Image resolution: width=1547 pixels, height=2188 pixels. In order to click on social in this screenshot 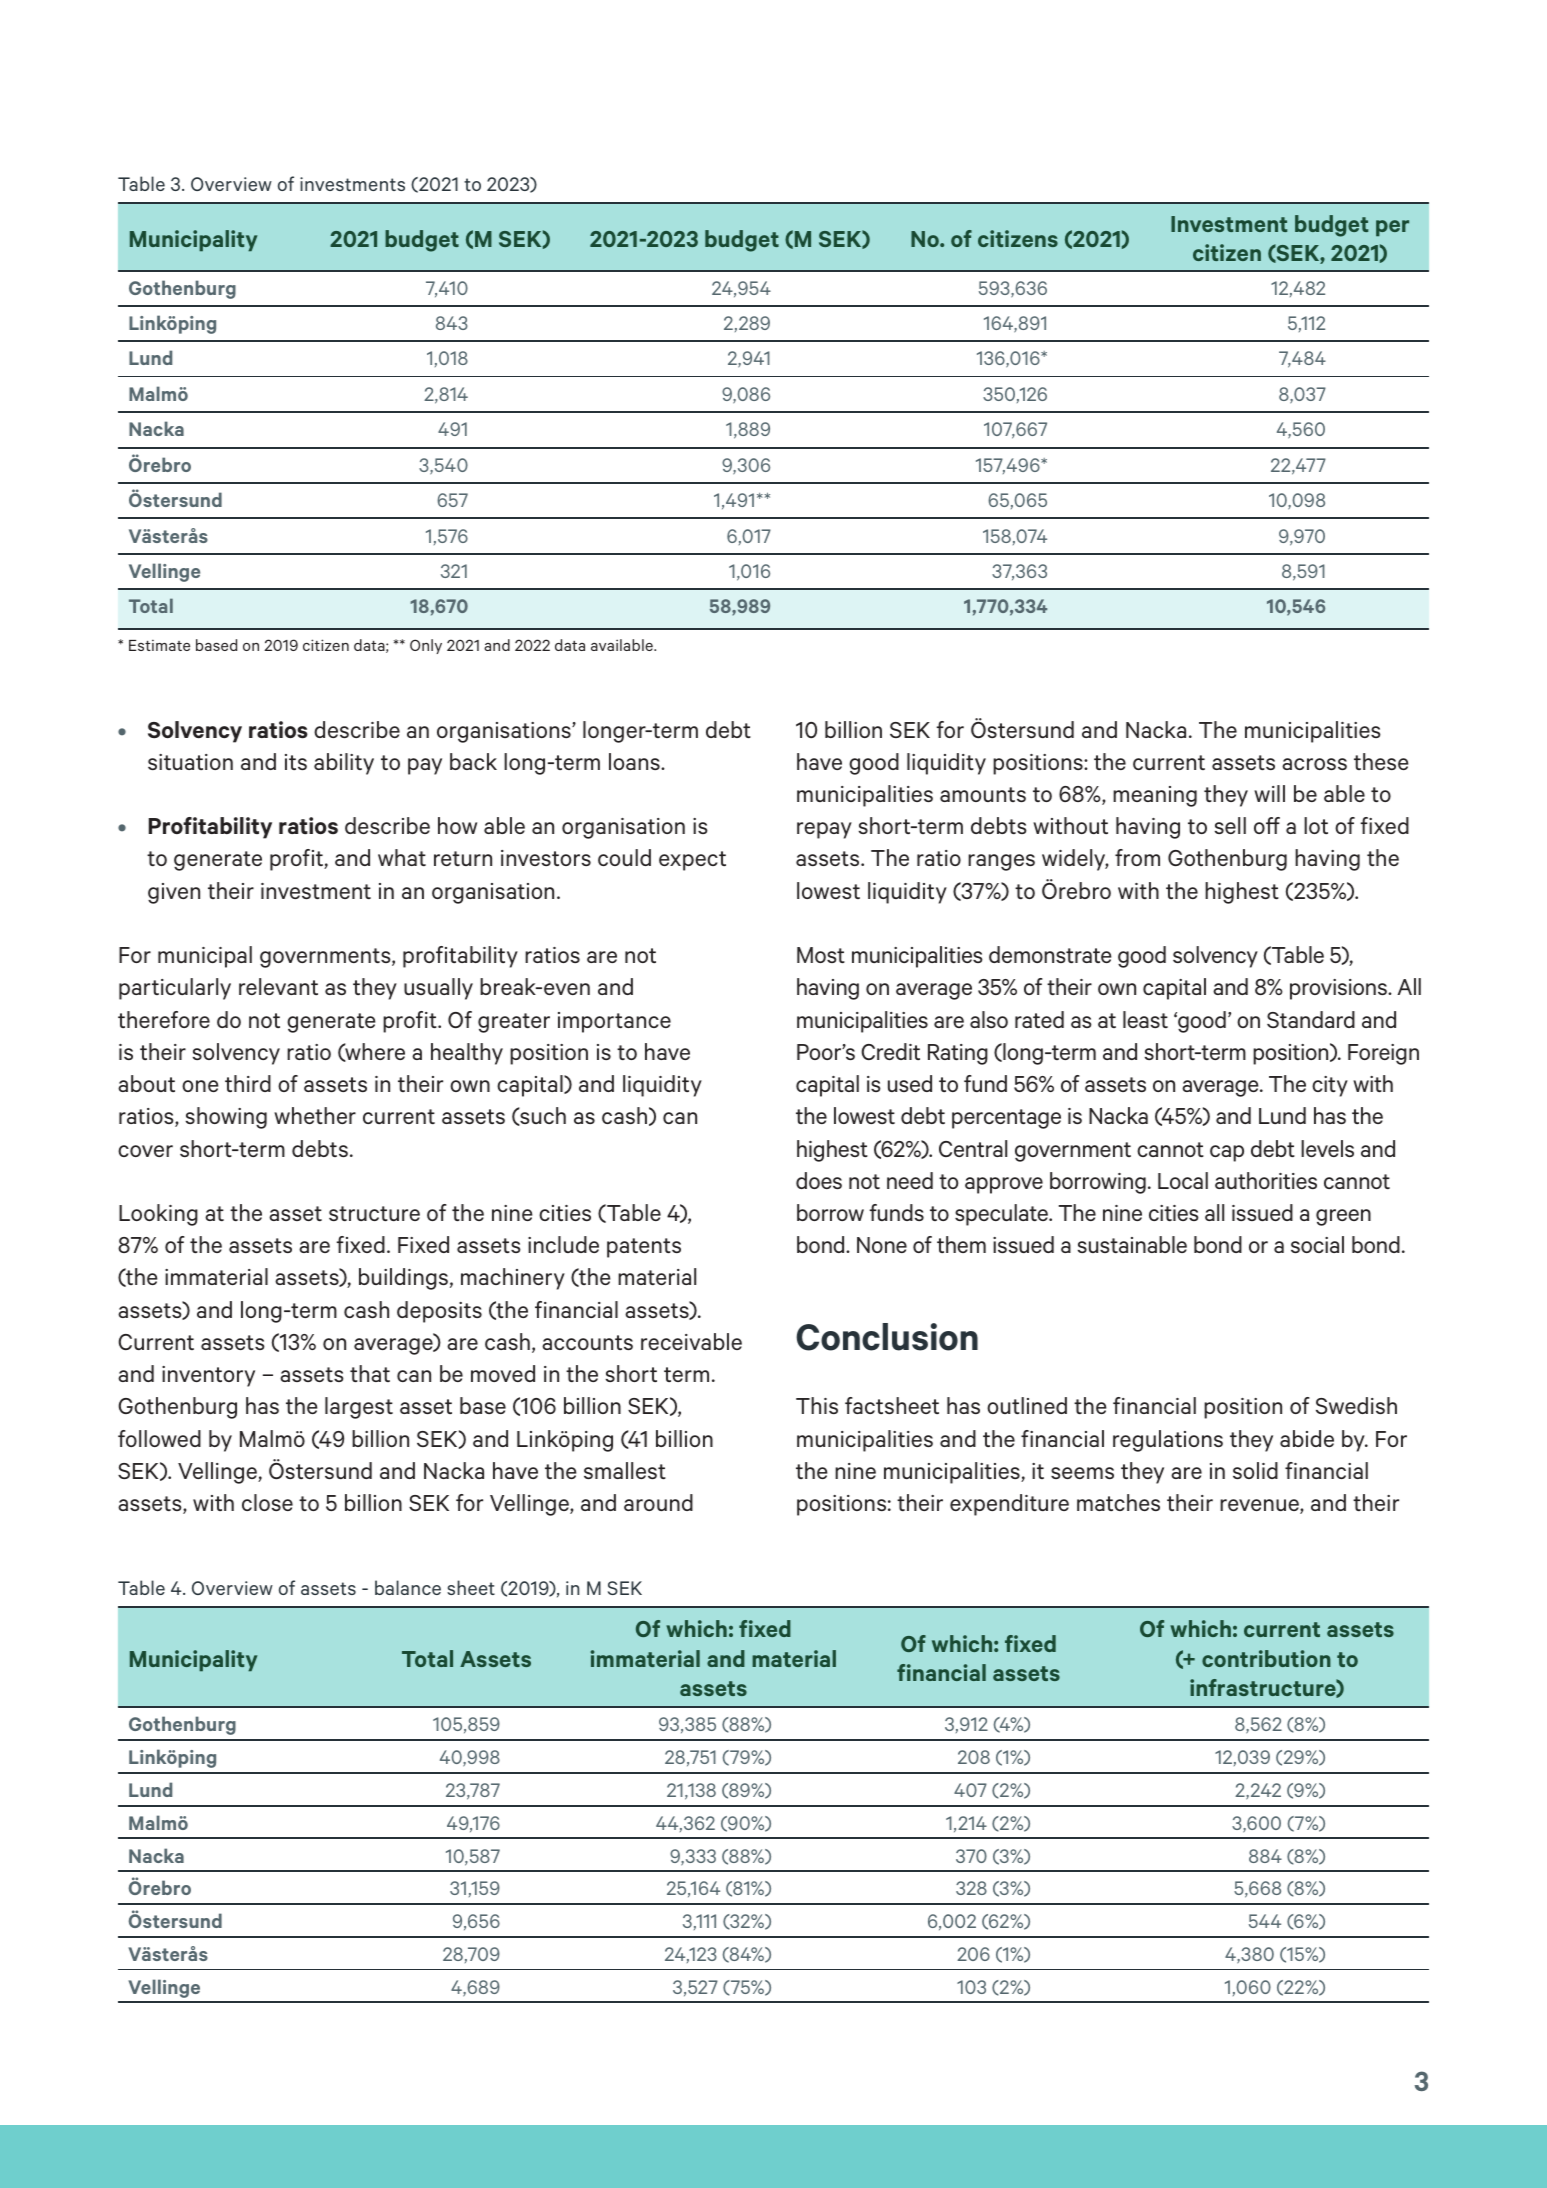, I will do `click(1317, 1244)`.
